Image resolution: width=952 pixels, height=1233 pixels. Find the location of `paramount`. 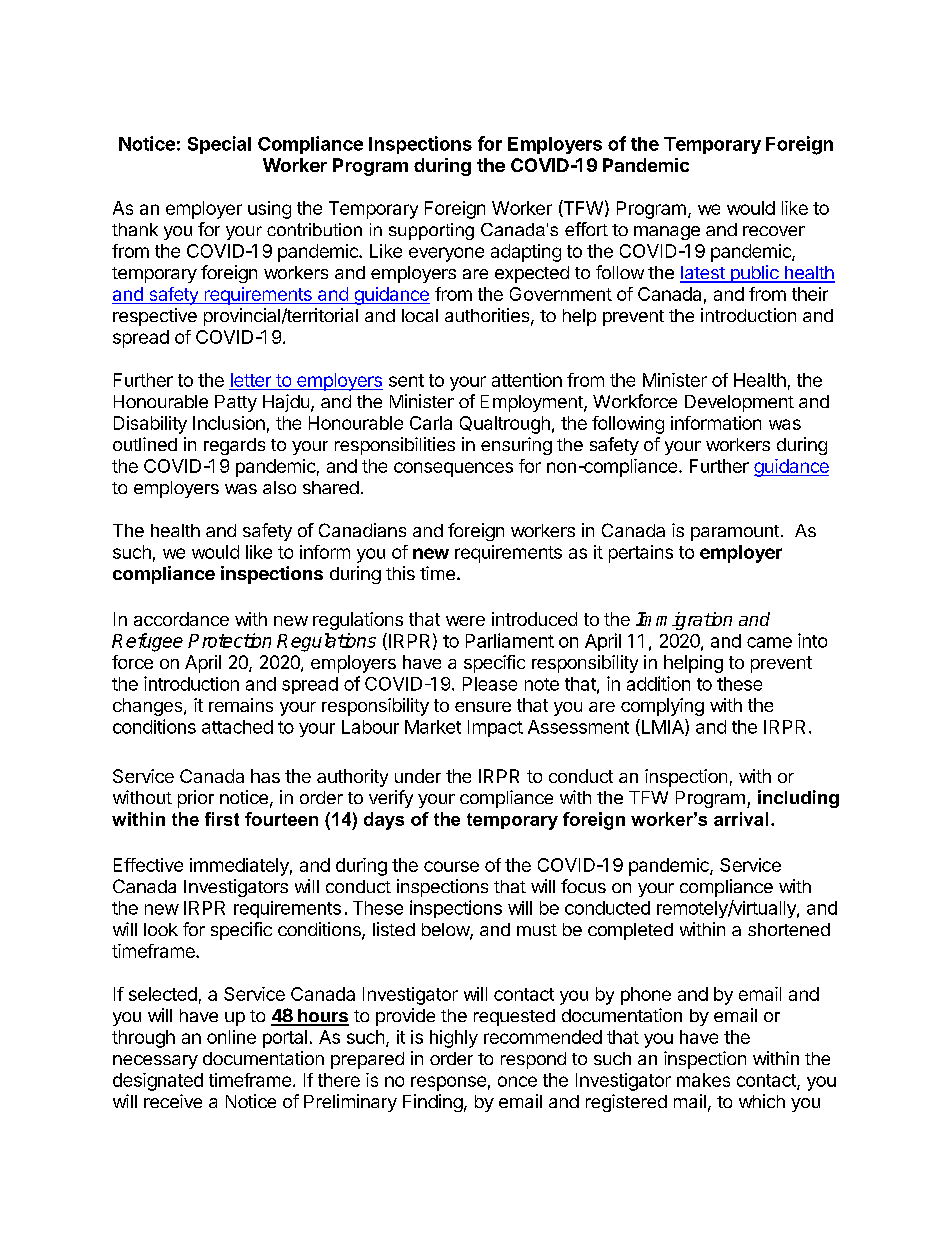

paramount is located at coordinates (735, 533).
